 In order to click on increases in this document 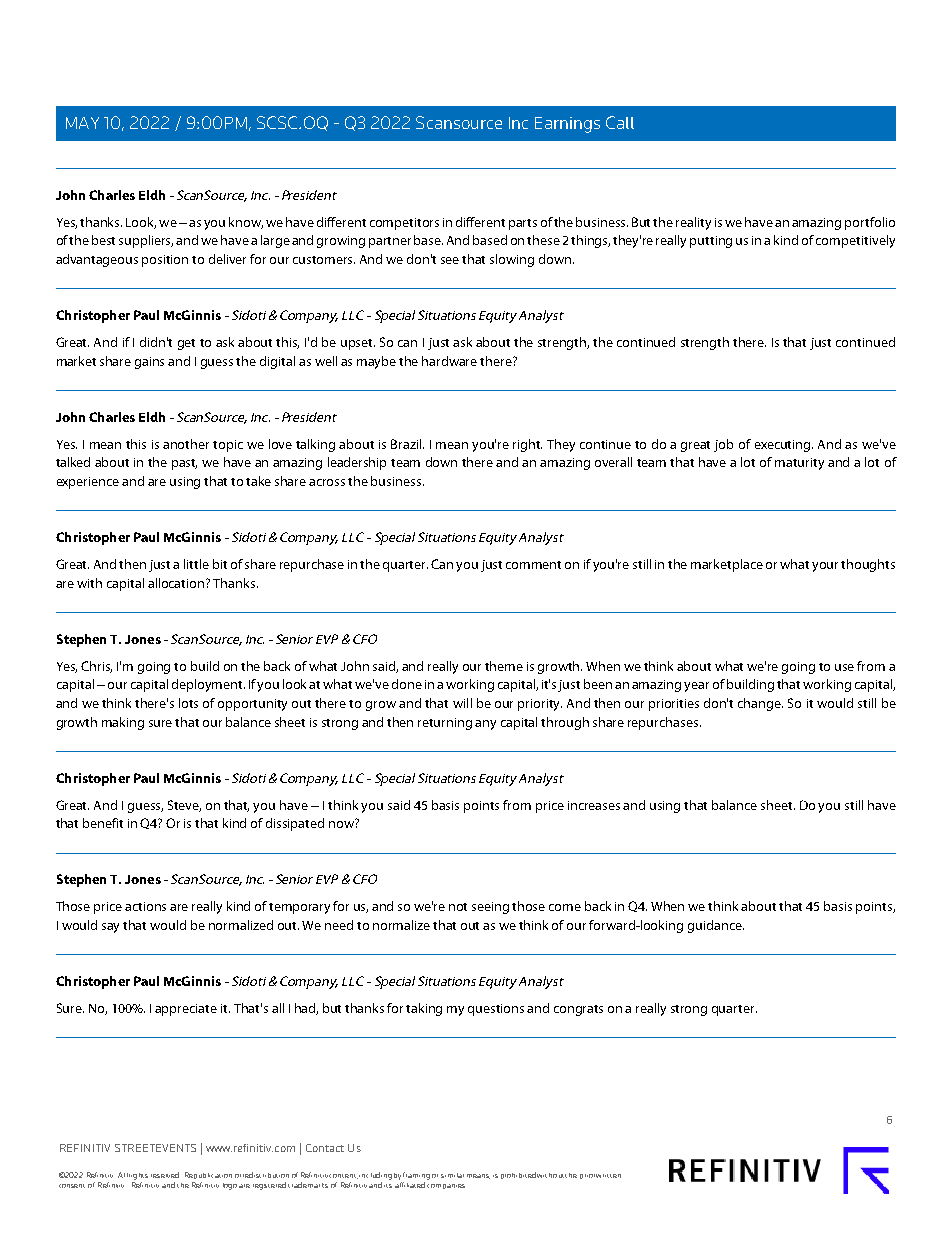, I will do `click(594, 805)`.
